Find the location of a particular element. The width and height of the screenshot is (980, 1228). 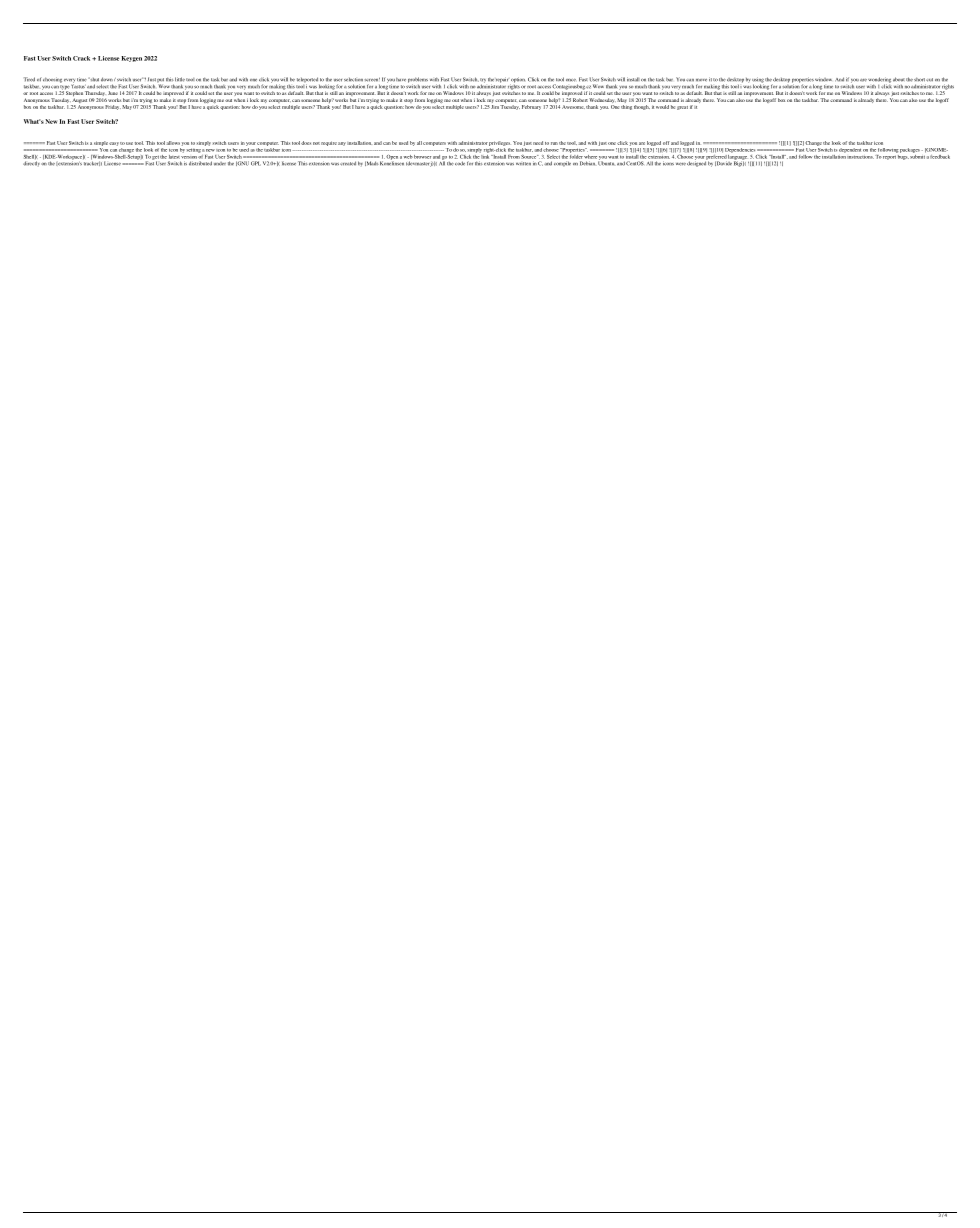

option is located at coordinates (517, 81).
